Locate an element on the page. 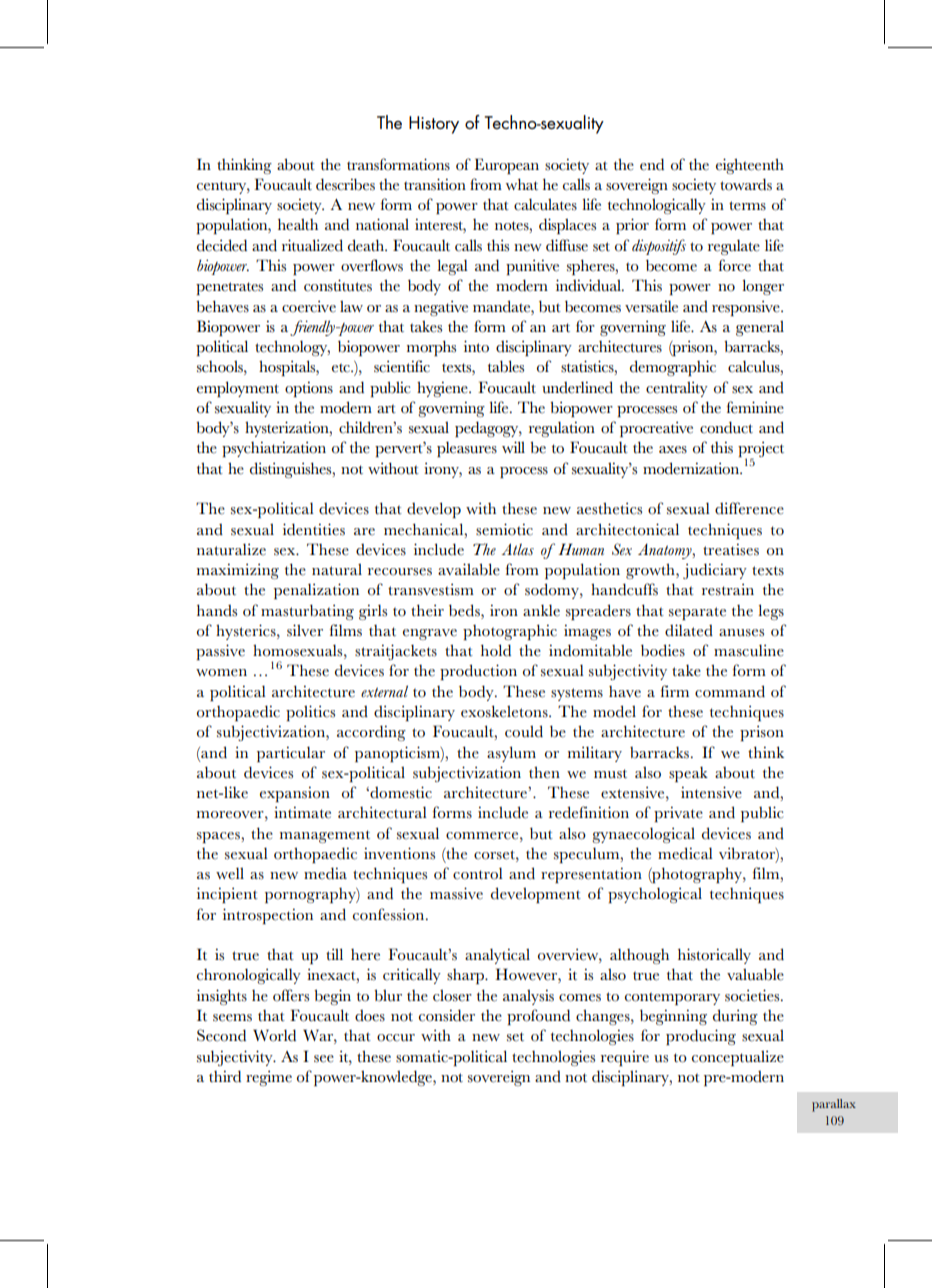 The image size is (932, 1288). feminine is located at coordinates (755, 407).
